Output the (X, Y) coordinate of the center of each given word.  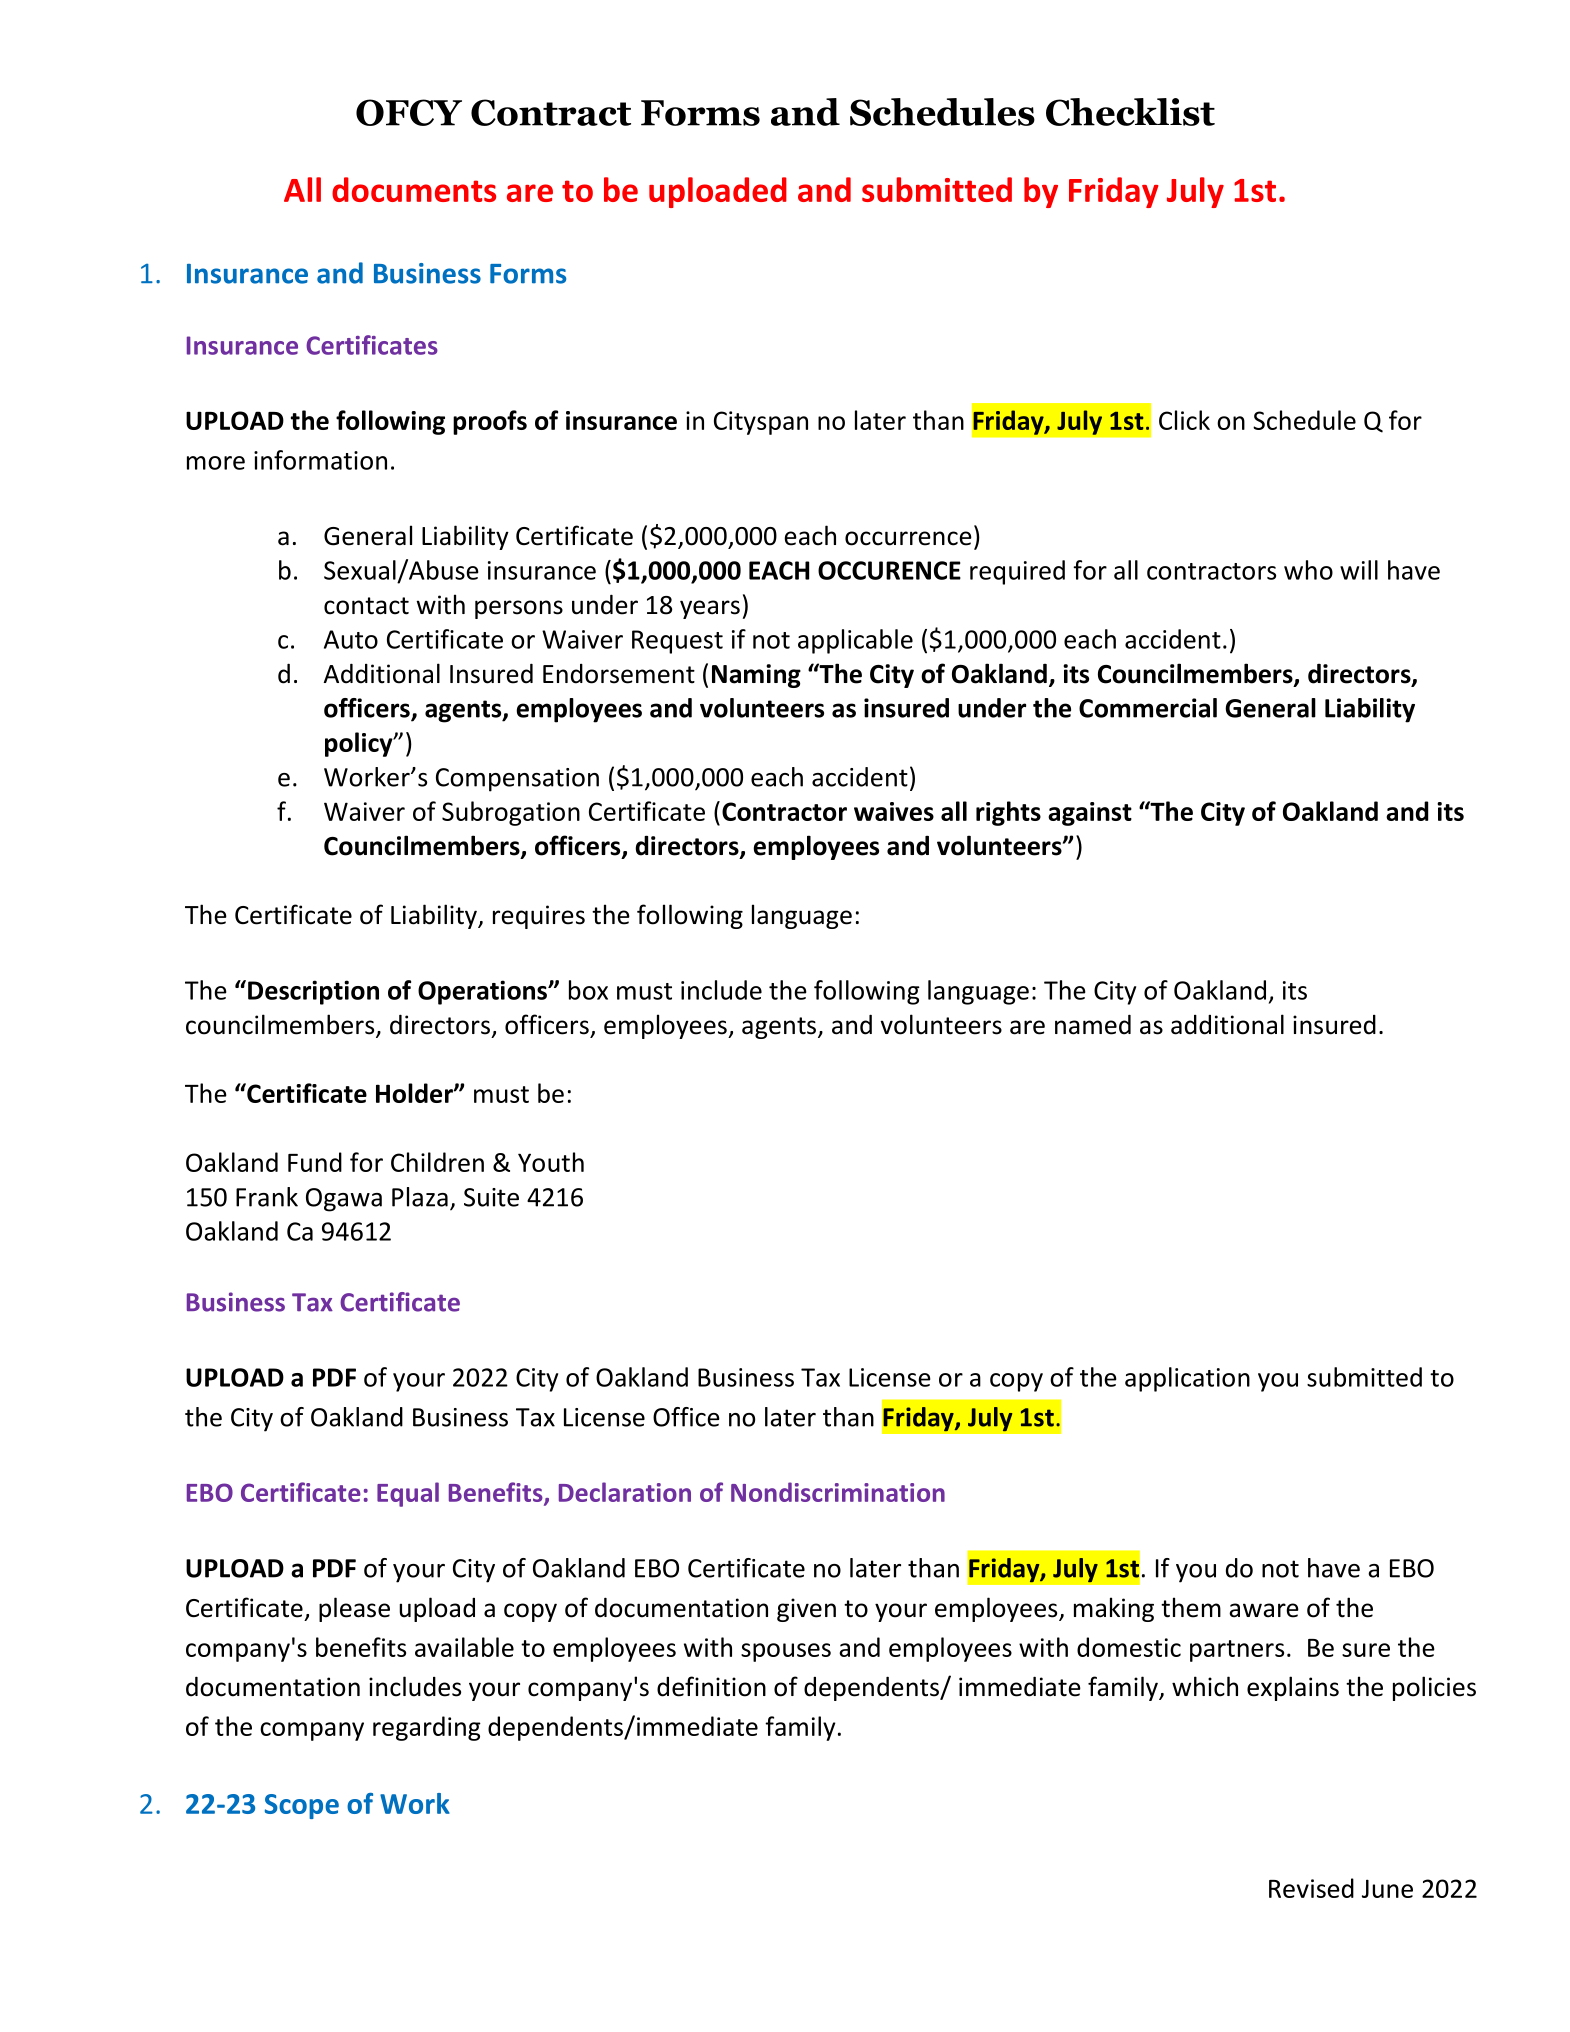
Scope (302, 1806)
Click (1184, 420)
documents (414, 189)
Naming (756, 676)
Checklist (1130, 112)
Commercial (1148, 708)
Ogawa (344, 1200)
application (1187, 1379)
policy (360, 744)
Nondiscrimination (838, 1492)
